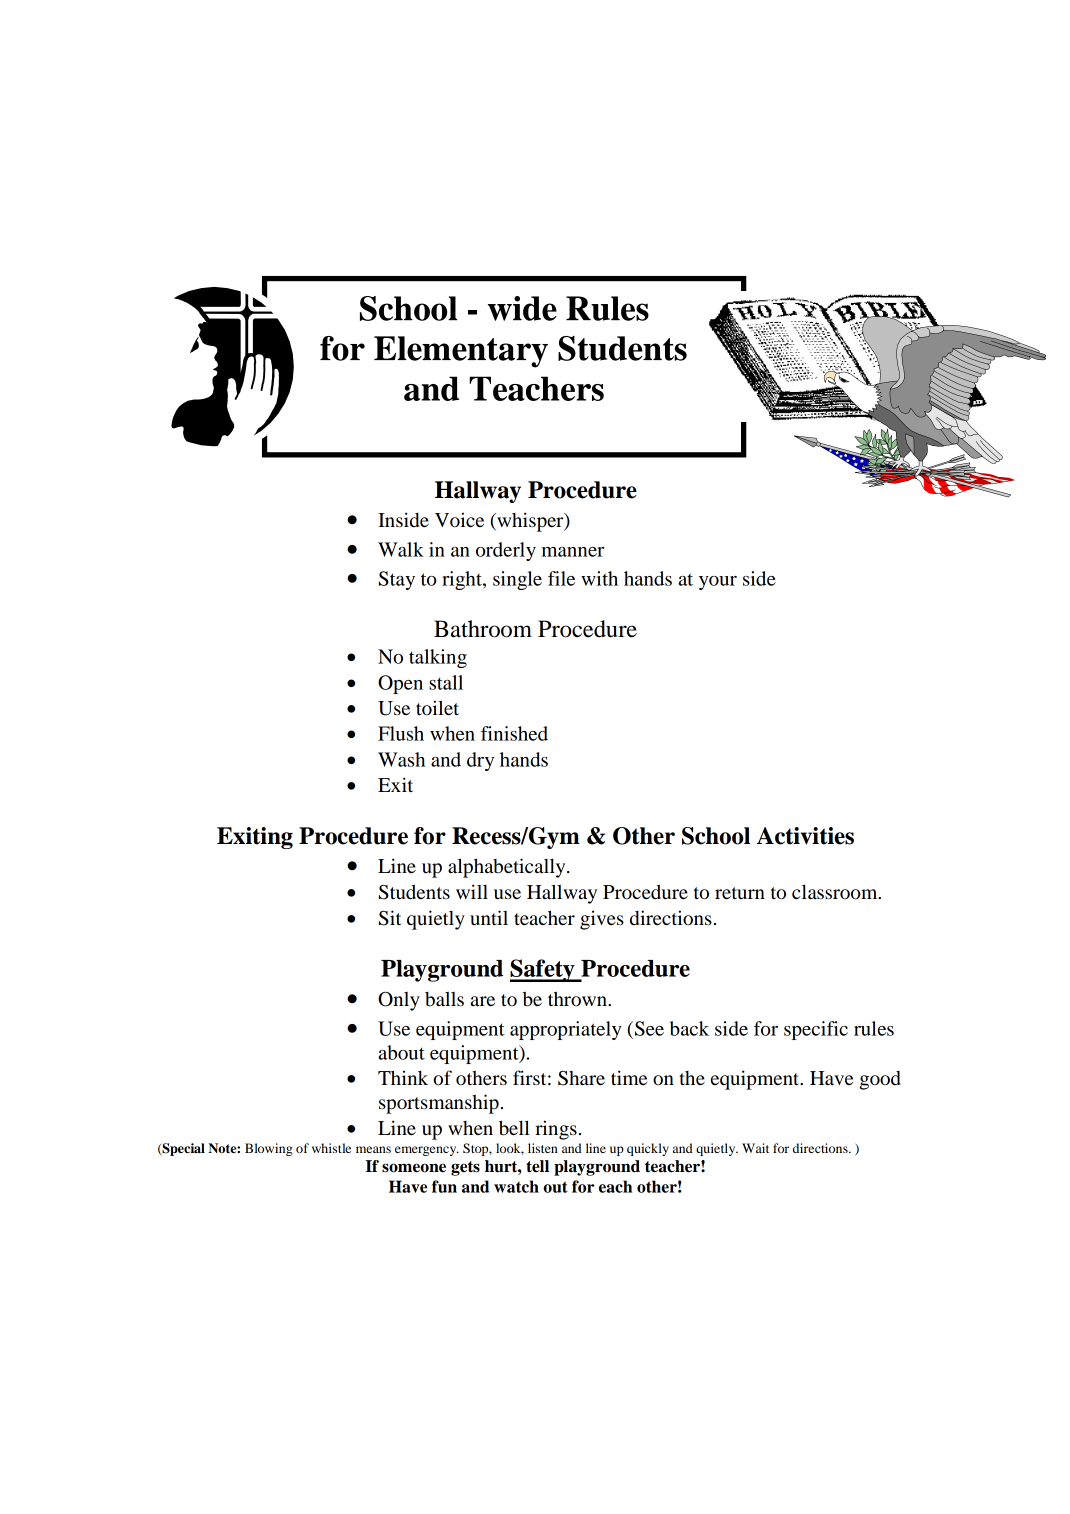 This screenshot has height=1514, width=1070. What do you see at coordinates (401, 759) in the screenshot?
I see `Wash` at bounding box center [401, 759].
